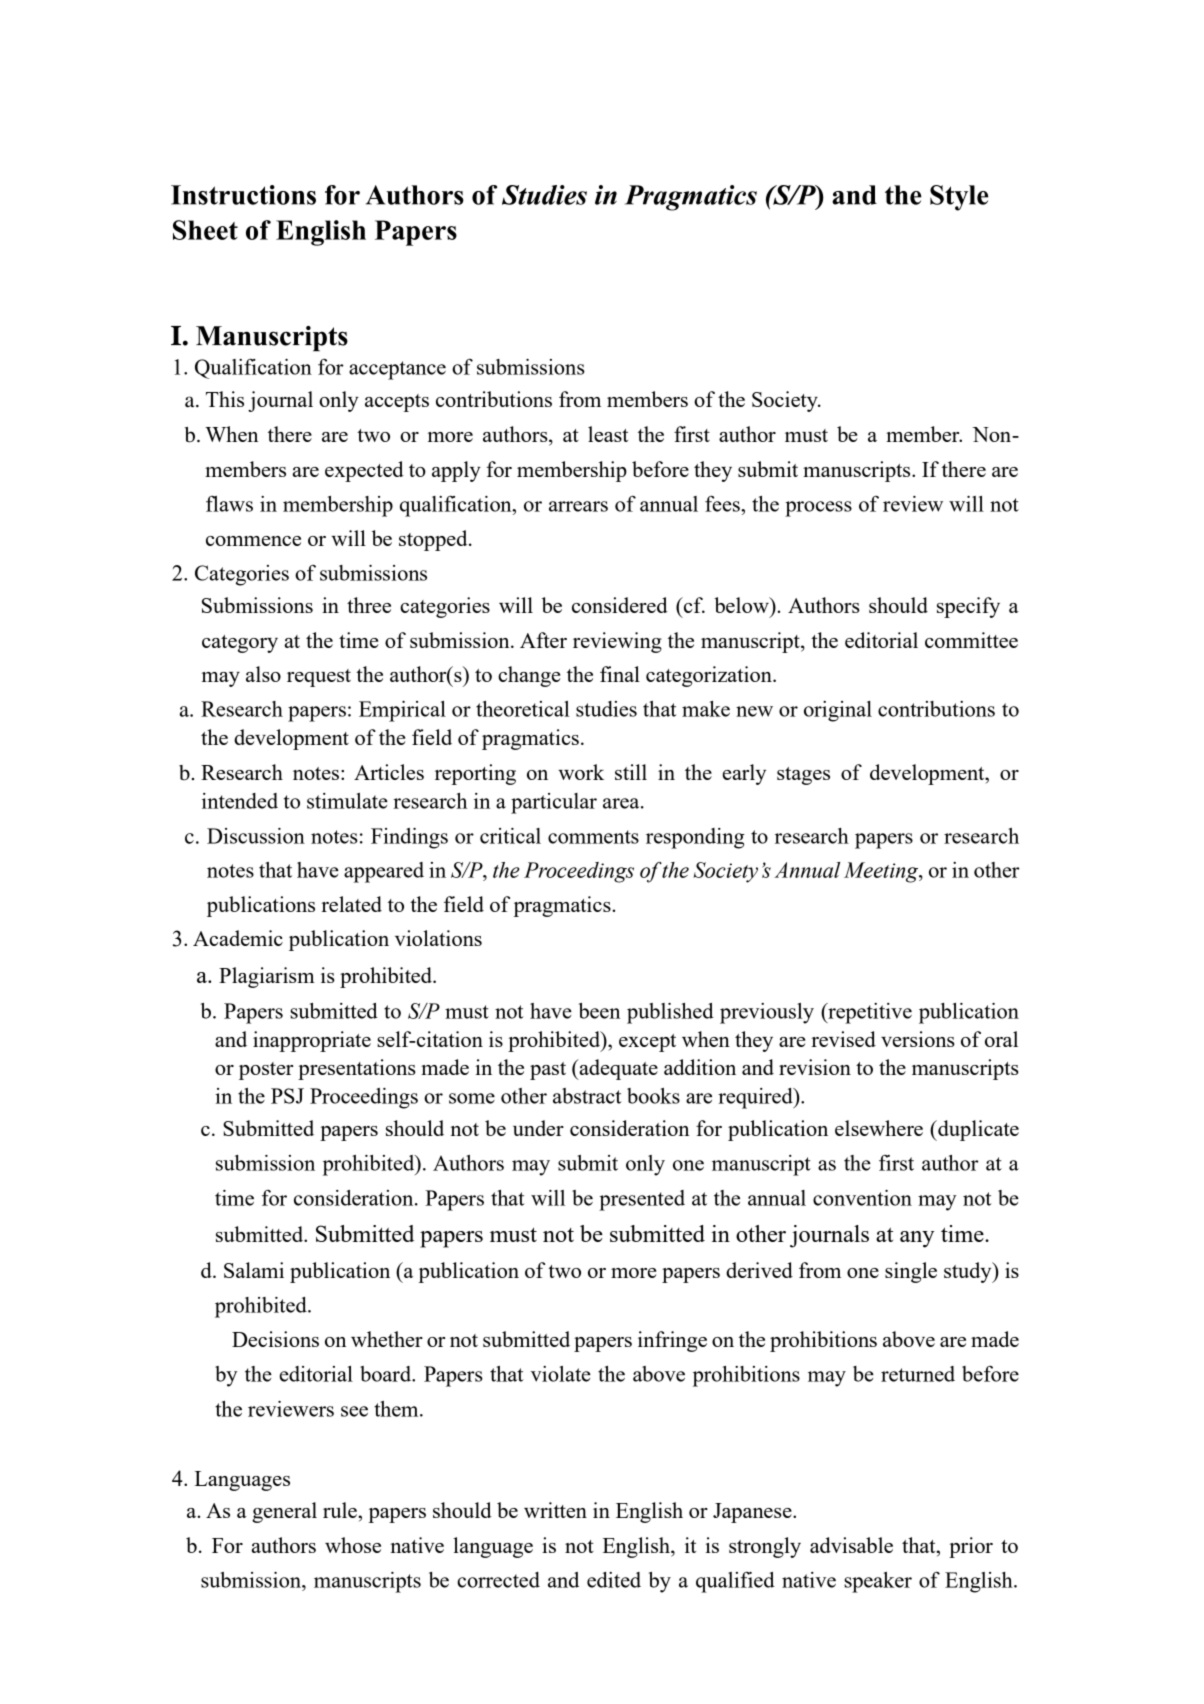 This page has height=1704, width=1204. I want to click on least, so click(608, 434).
